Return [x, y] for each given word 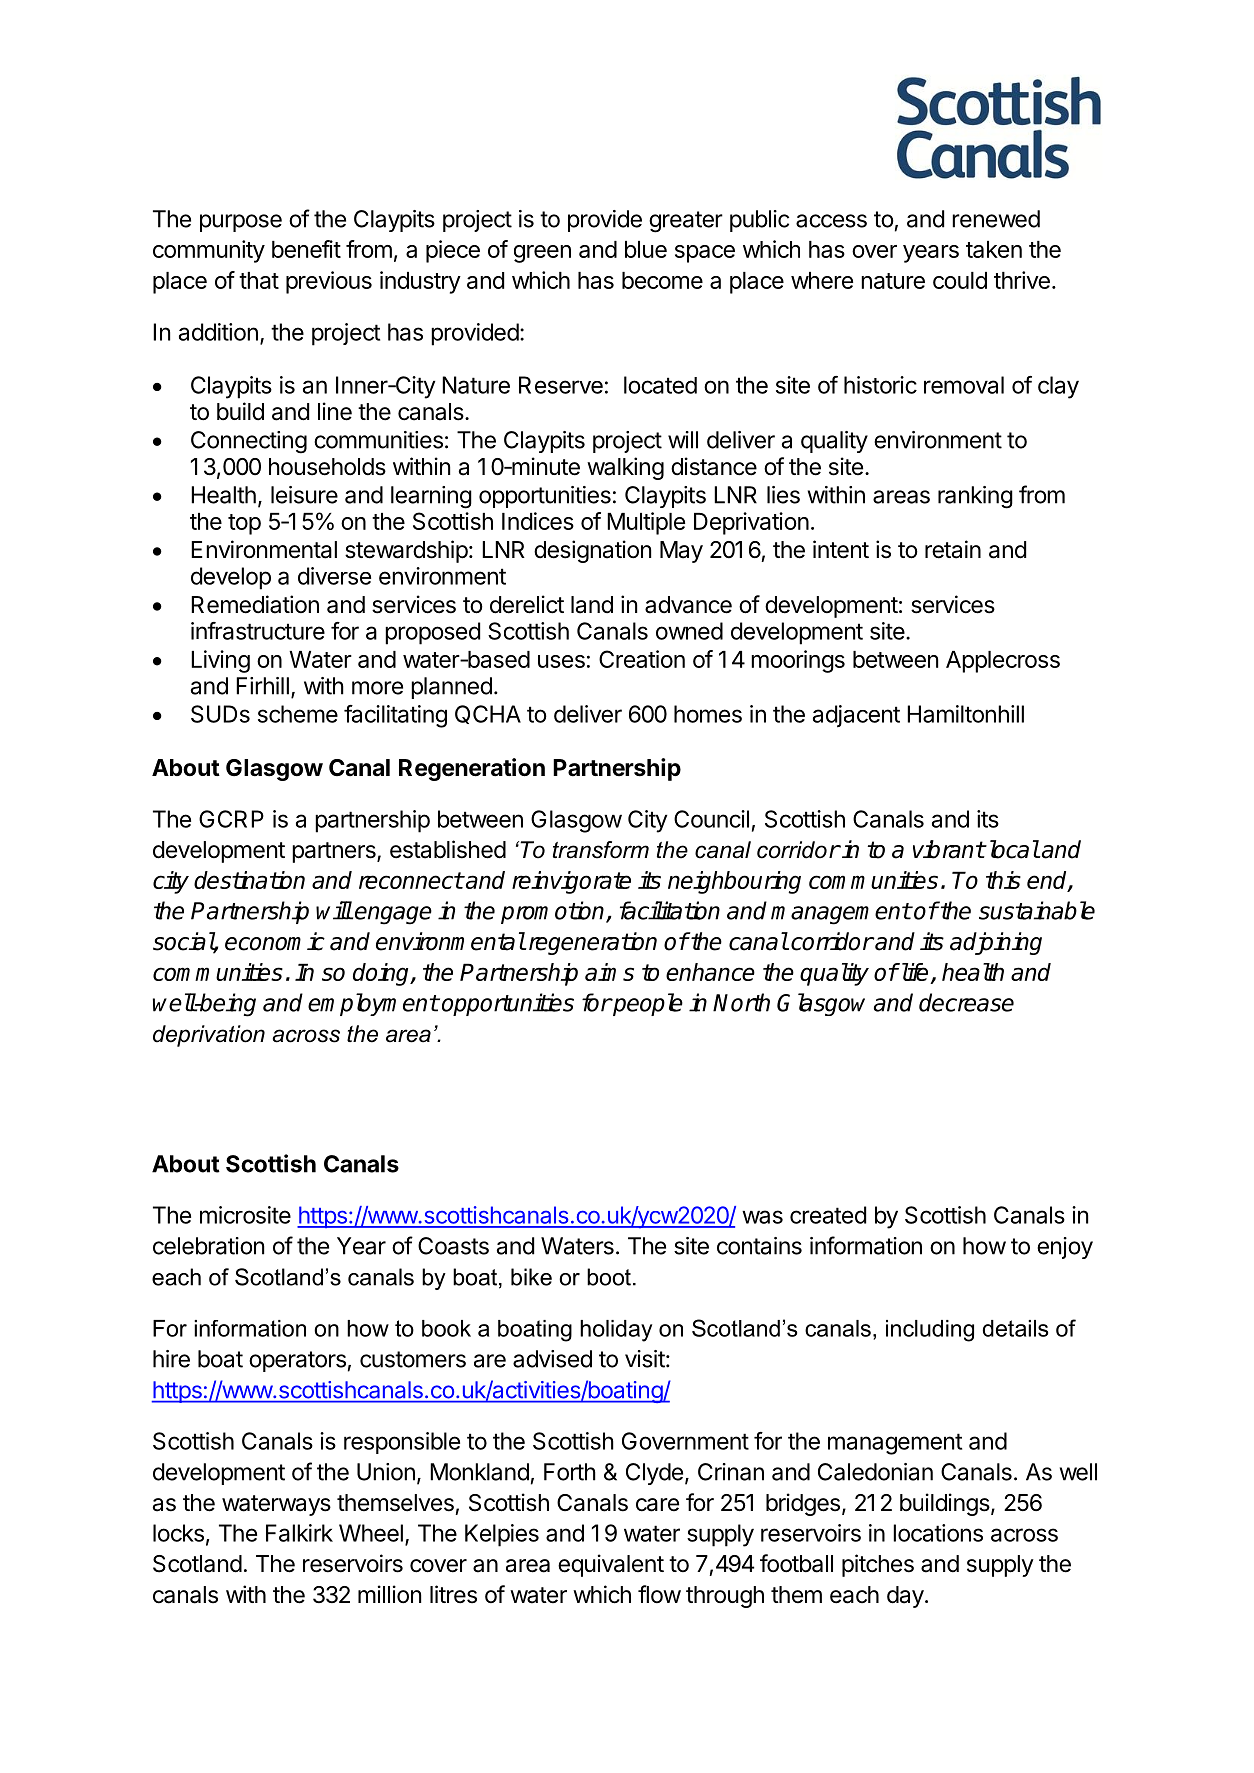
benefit [306, 249]
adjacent [856, 716]
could [960, 280]
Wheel [371, 1533]
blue [646, 249]
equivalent [611, 1565]
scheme [298, 714]
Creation [642, 659]
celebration [208, 1246]
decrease [966, 1002]
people [647, 1004]
